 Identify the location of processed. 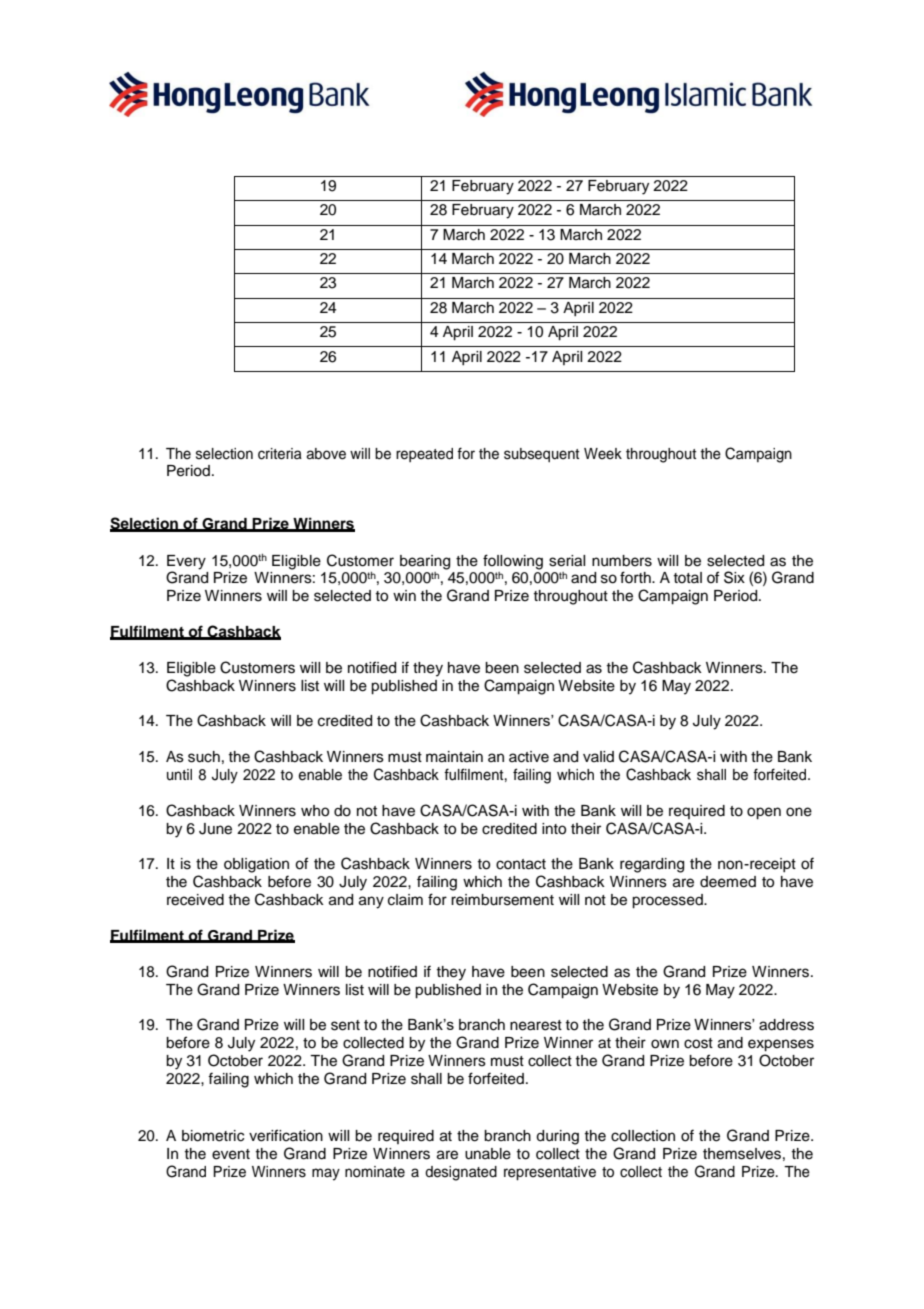
(668, 901).
